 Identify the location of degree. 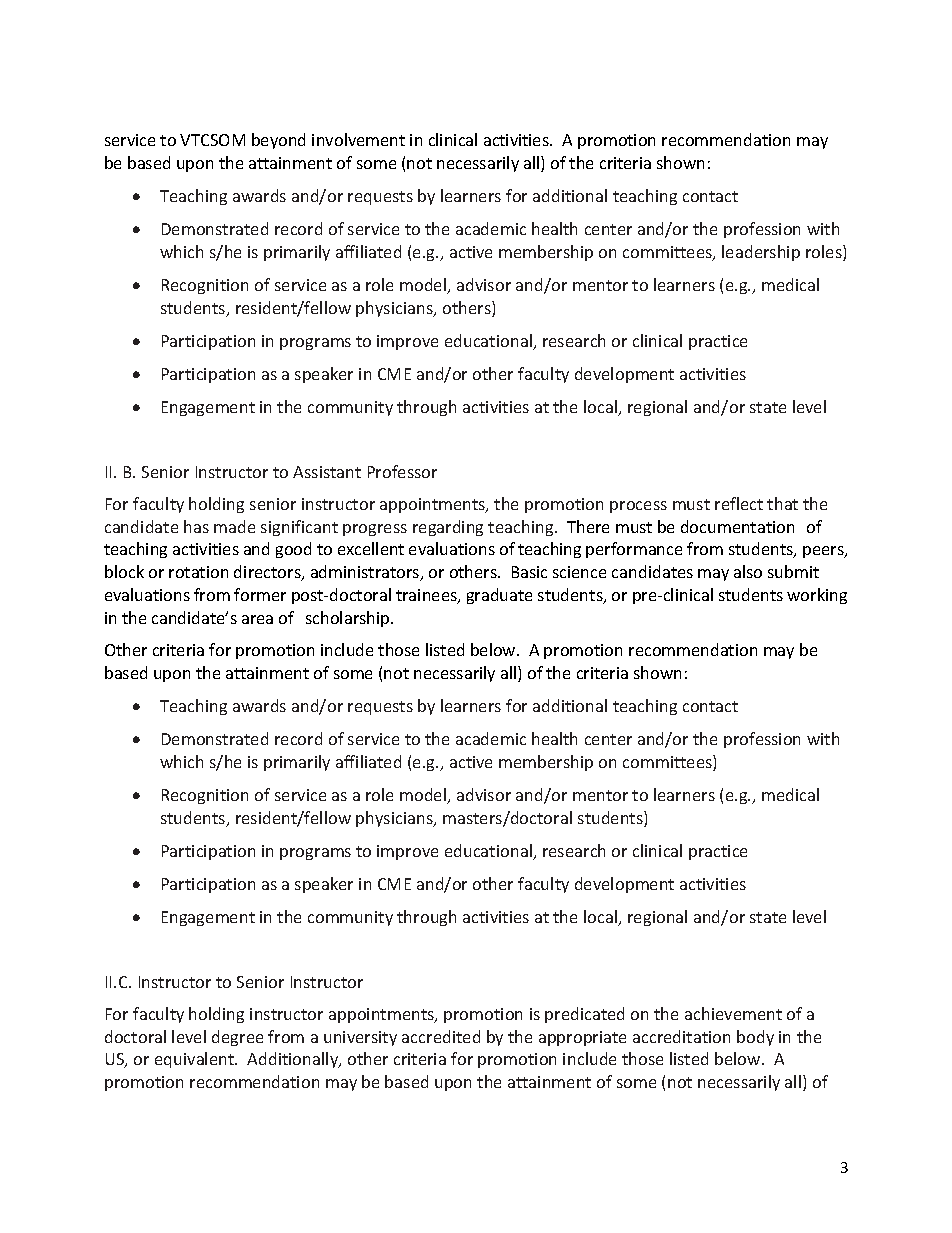
(237, 1038).
